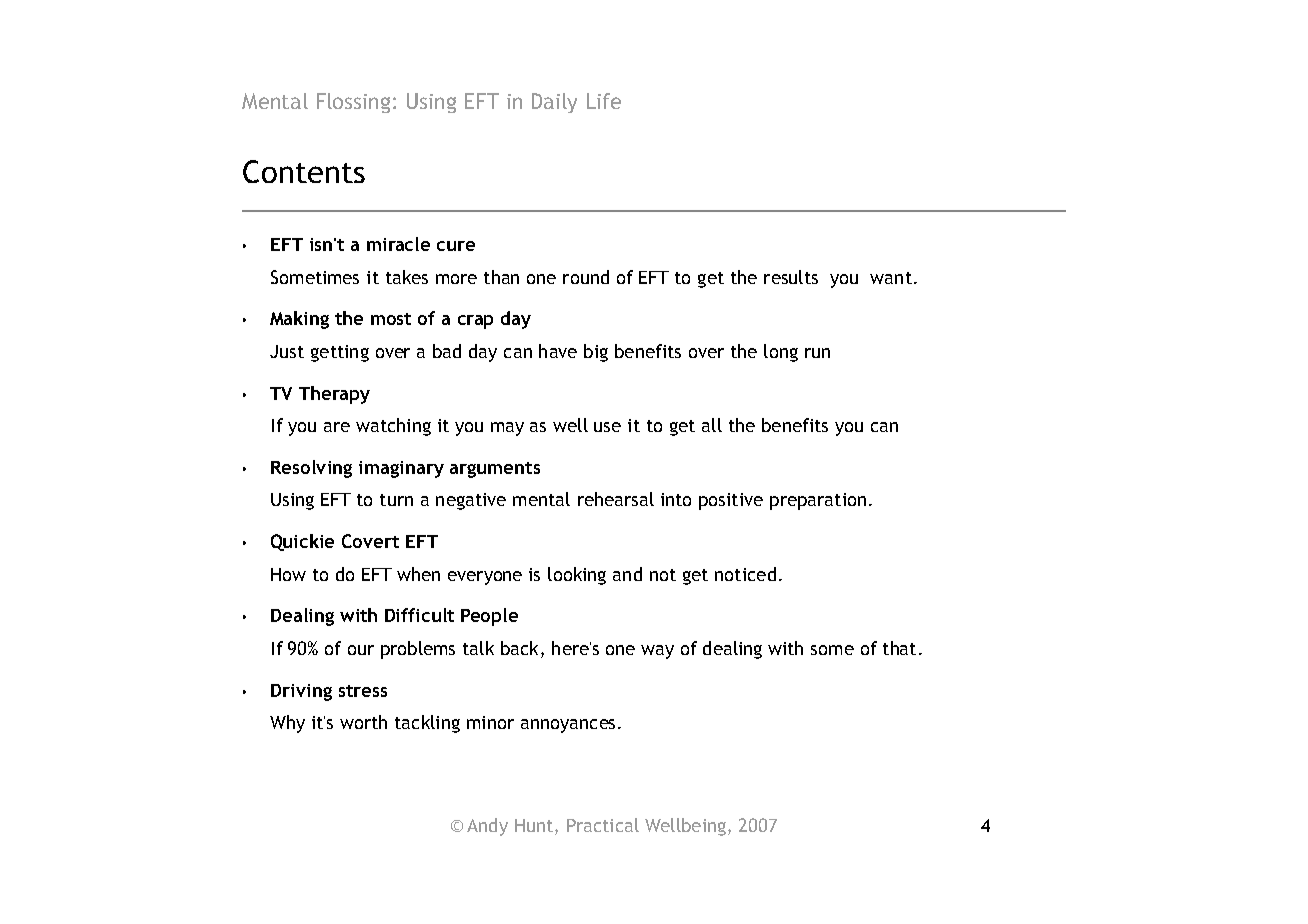 This screenshot has height=924, width=1308. Describe the element at coordinates (487, 827) in the screenshot. I see `Andy` at that location.
